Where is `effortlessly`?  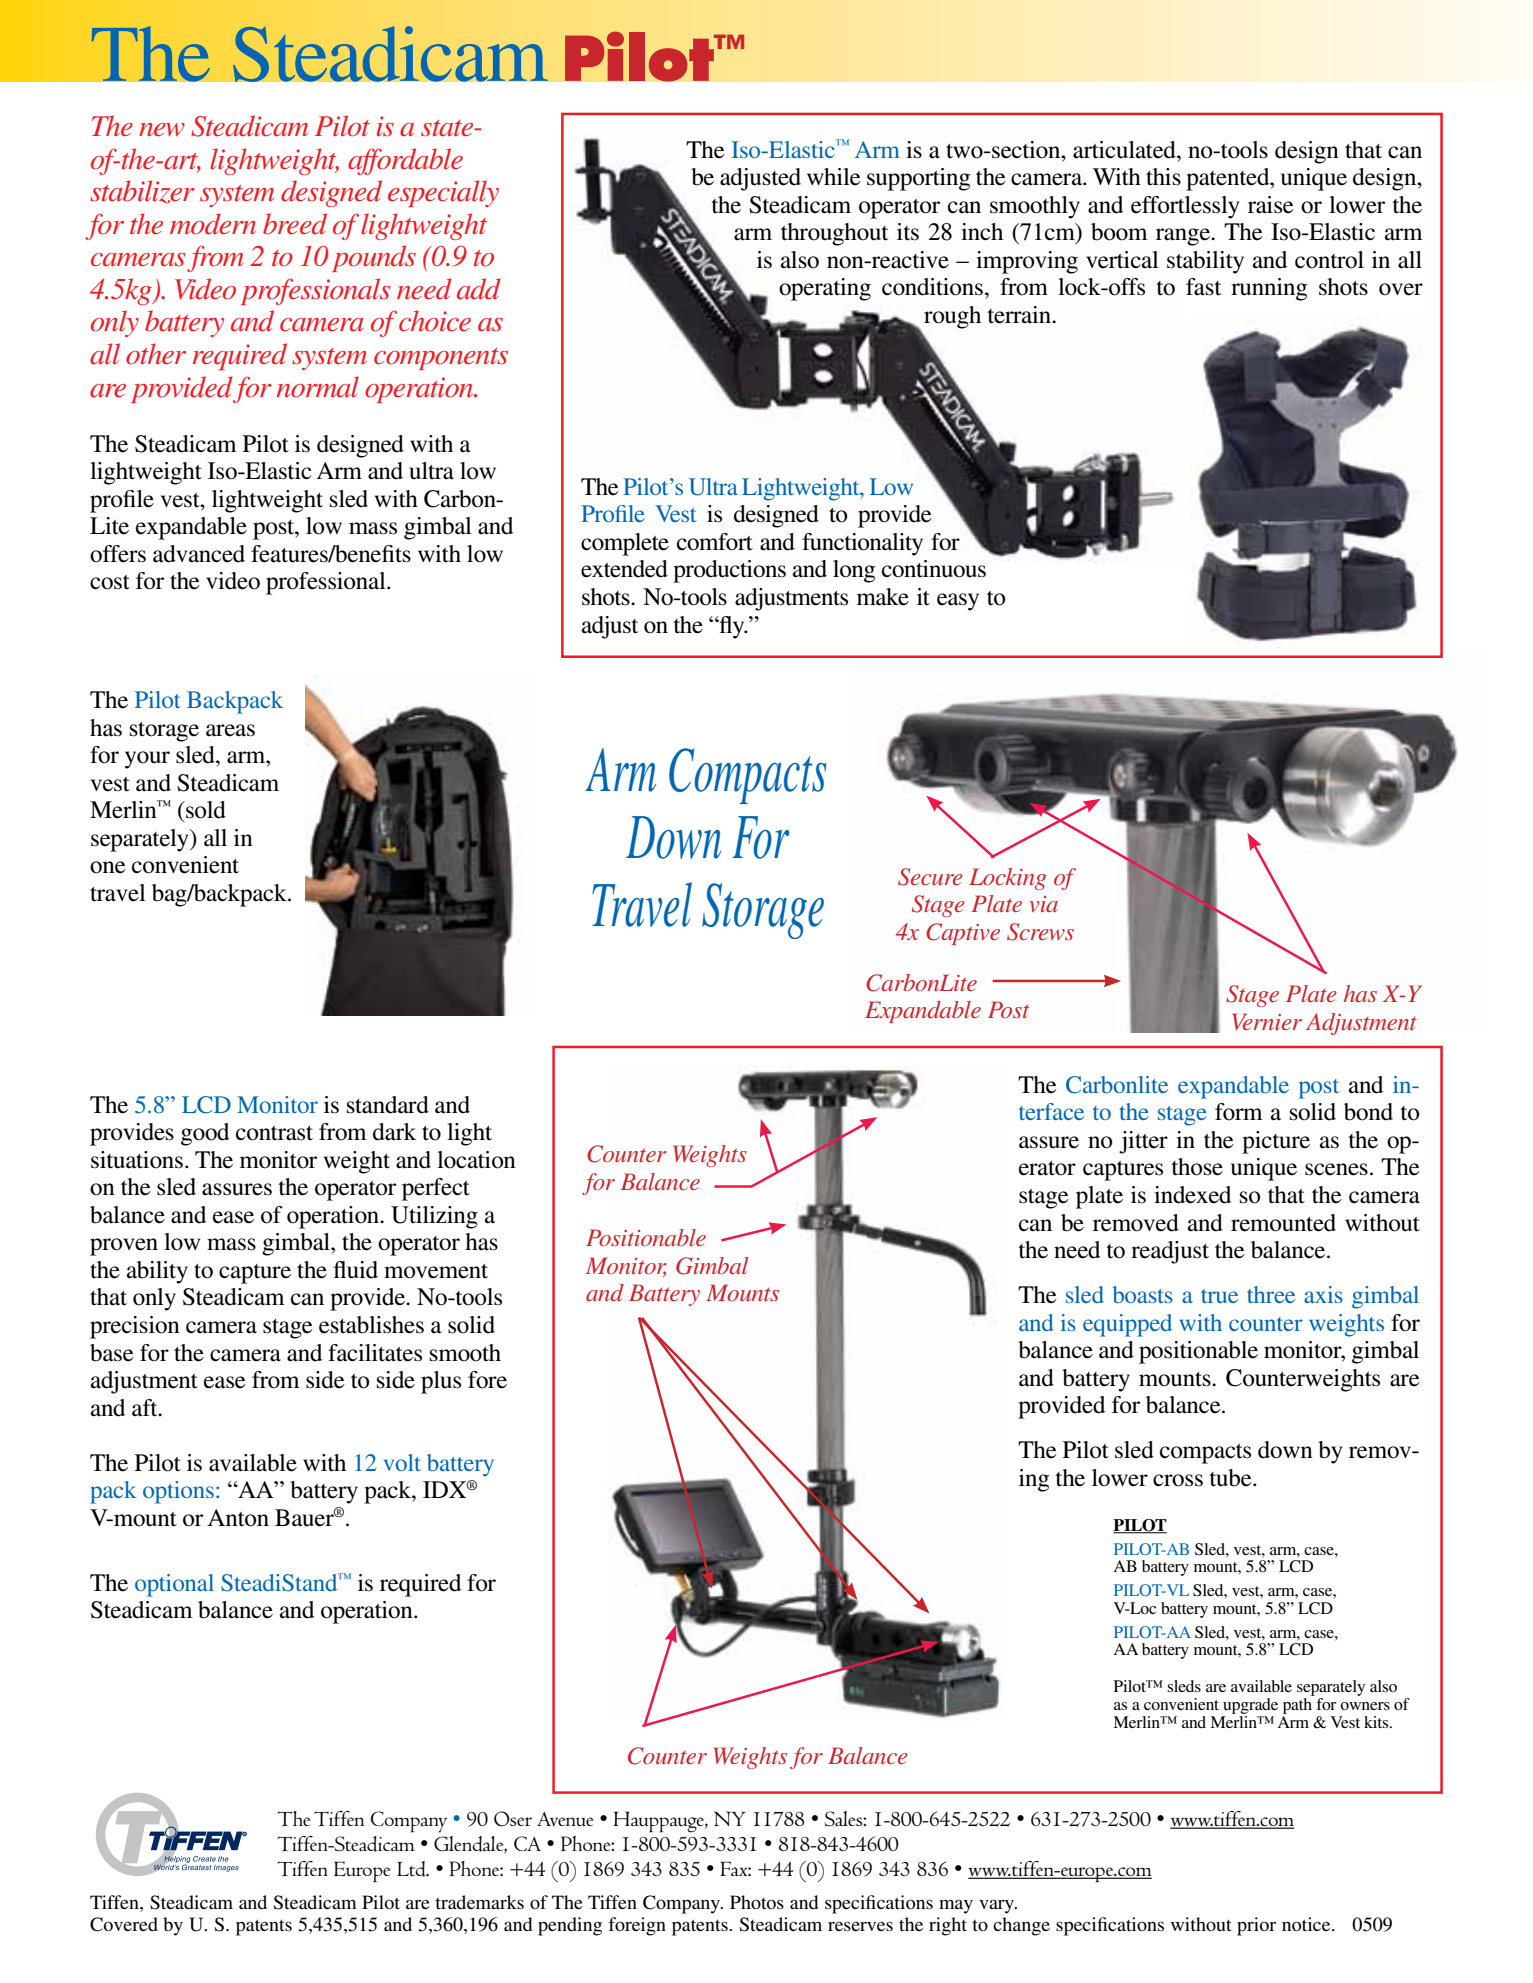
effortlessly is located at coordinates (1185, 207).
